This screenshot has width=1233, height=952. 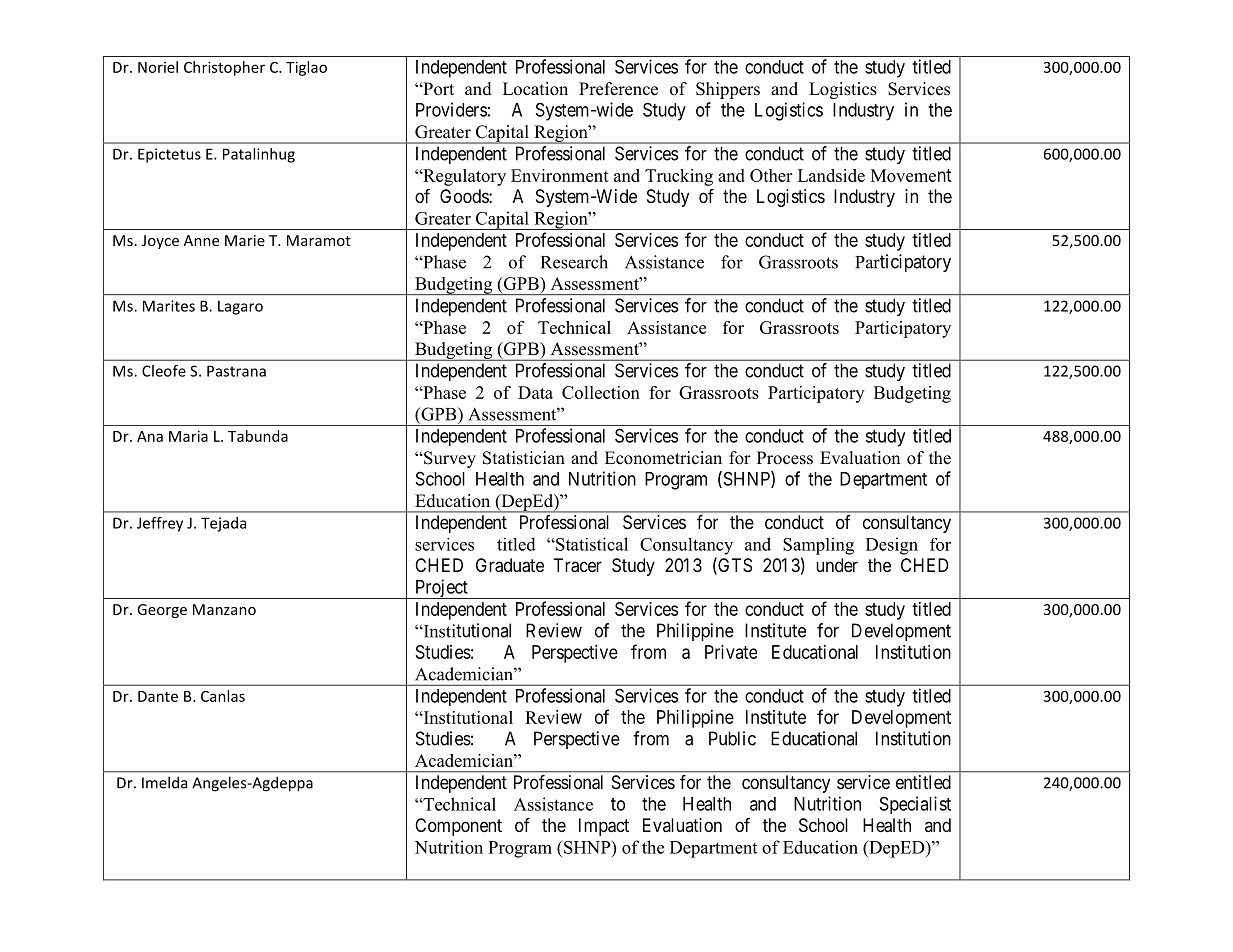 I want to click on Christopher, so click(x=224, y=68).
